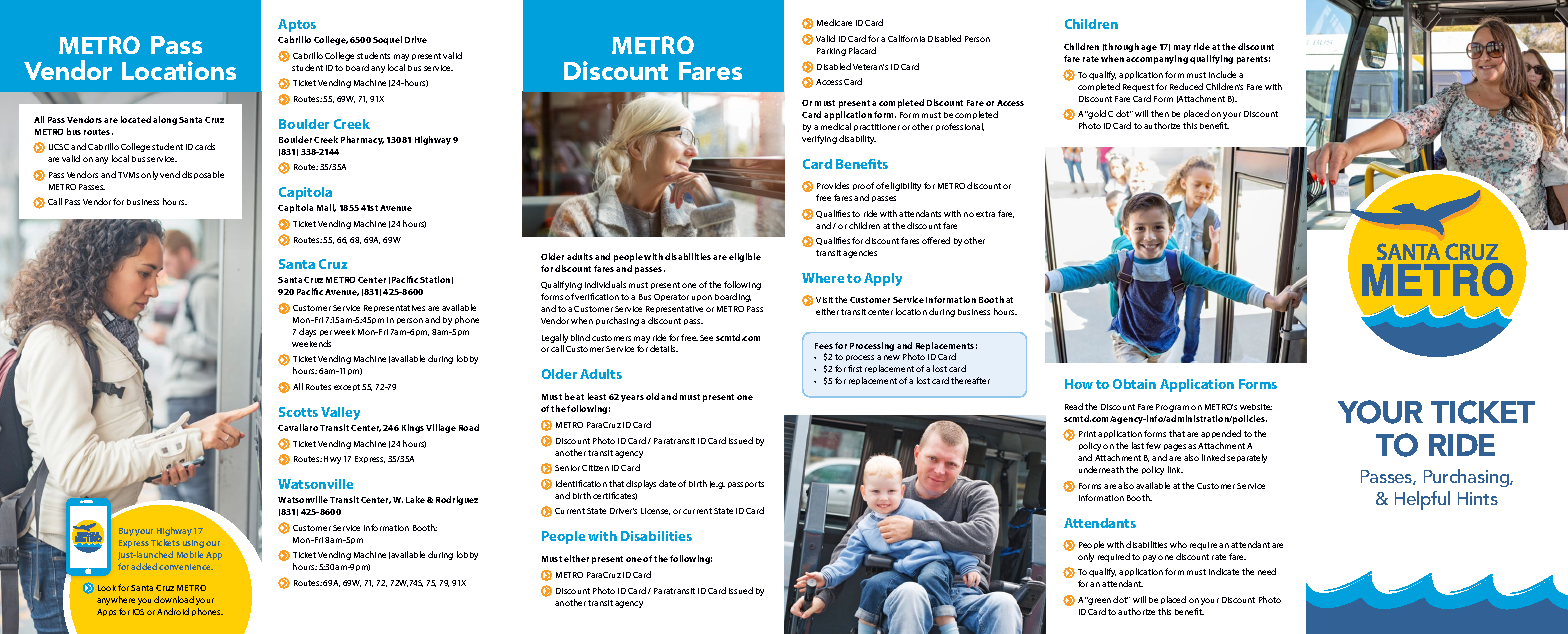 The width and height of the screenshot is (1568, 634). I want to click on License, so click(655, 511).
